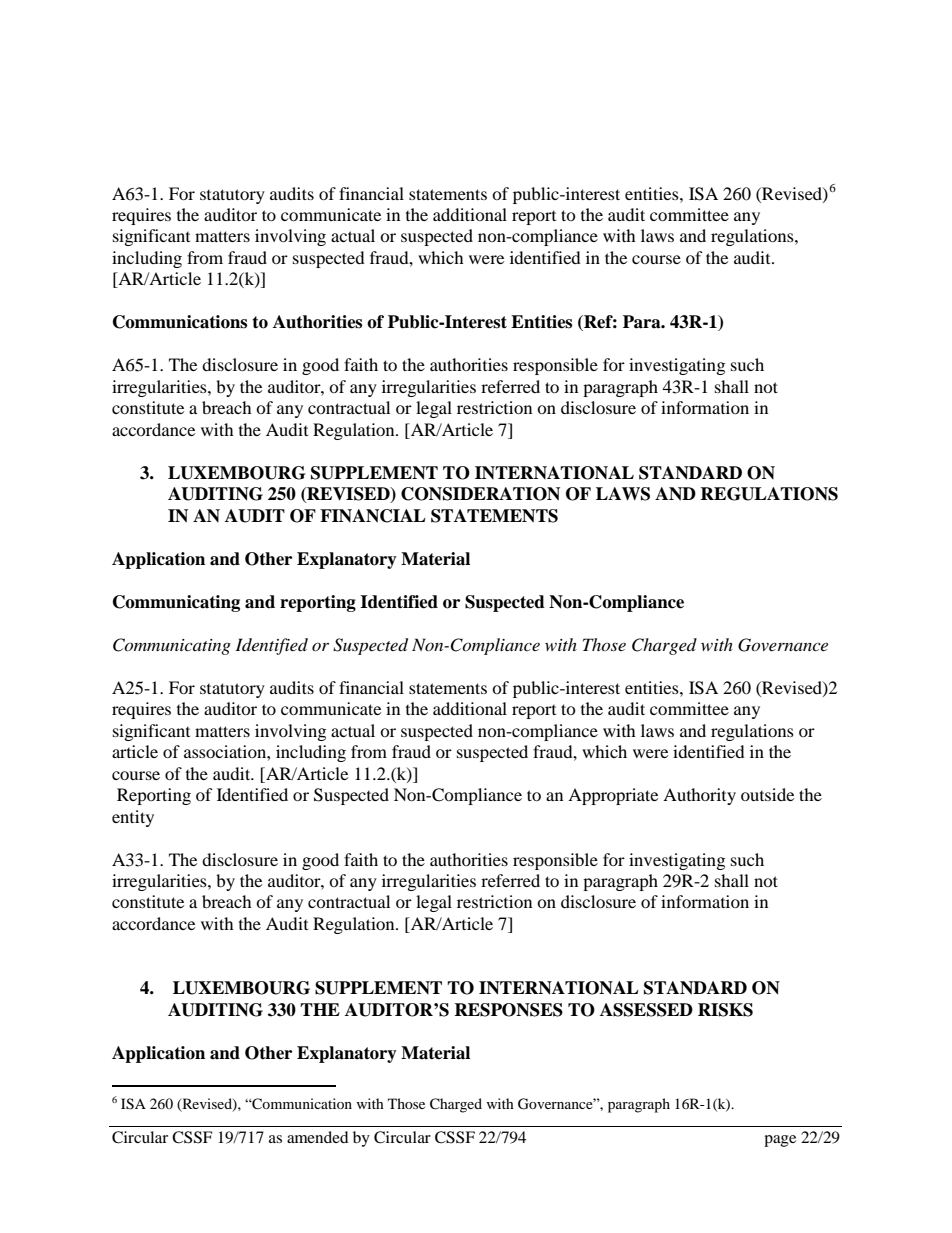  Describe the element at coordinates (133, 818) in the screenshot. I see `entity` at that location.
